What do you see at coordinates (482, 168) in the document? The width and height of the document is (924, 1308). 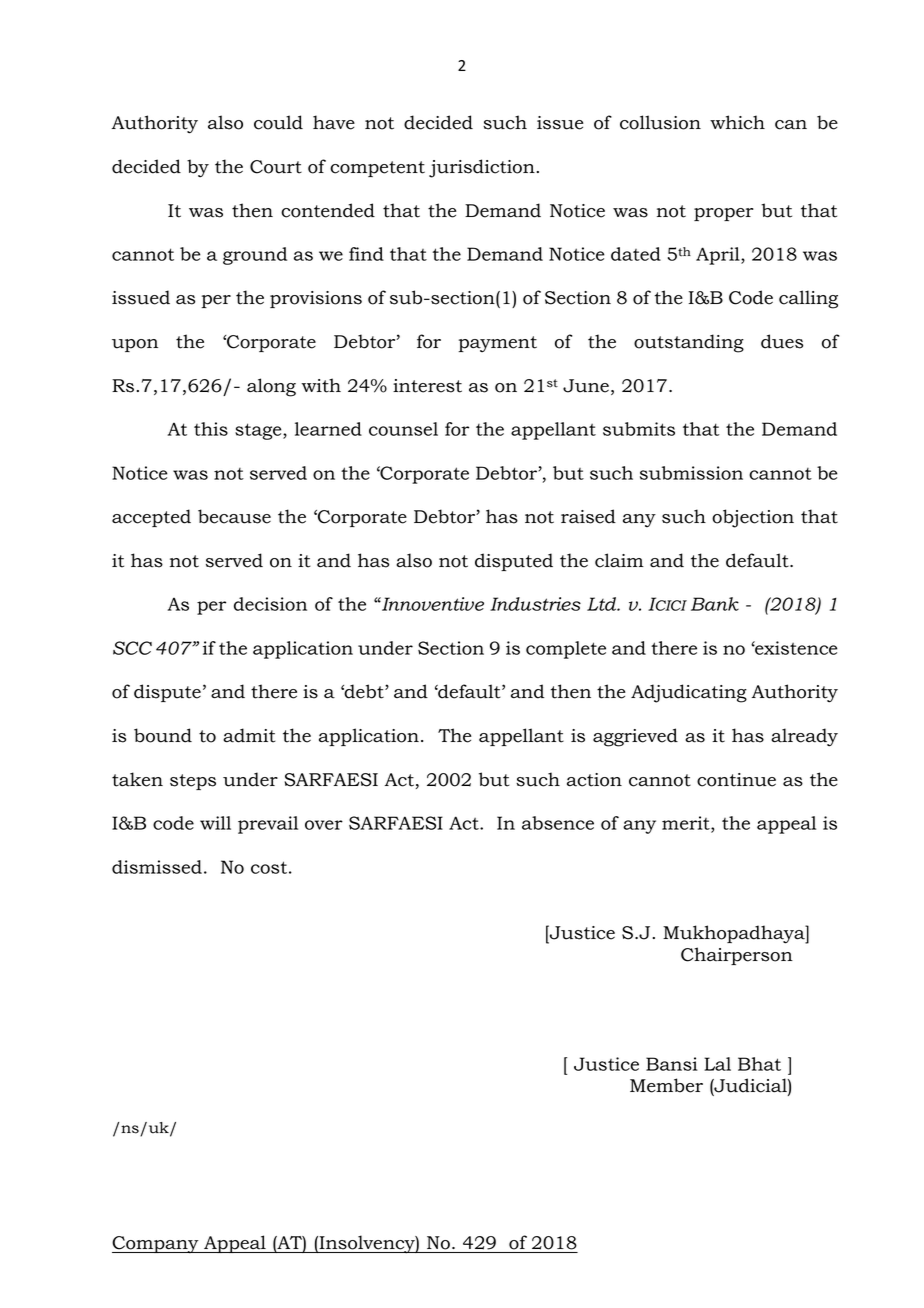 I see `jurisdiction` at bounding box center [482, 168].
